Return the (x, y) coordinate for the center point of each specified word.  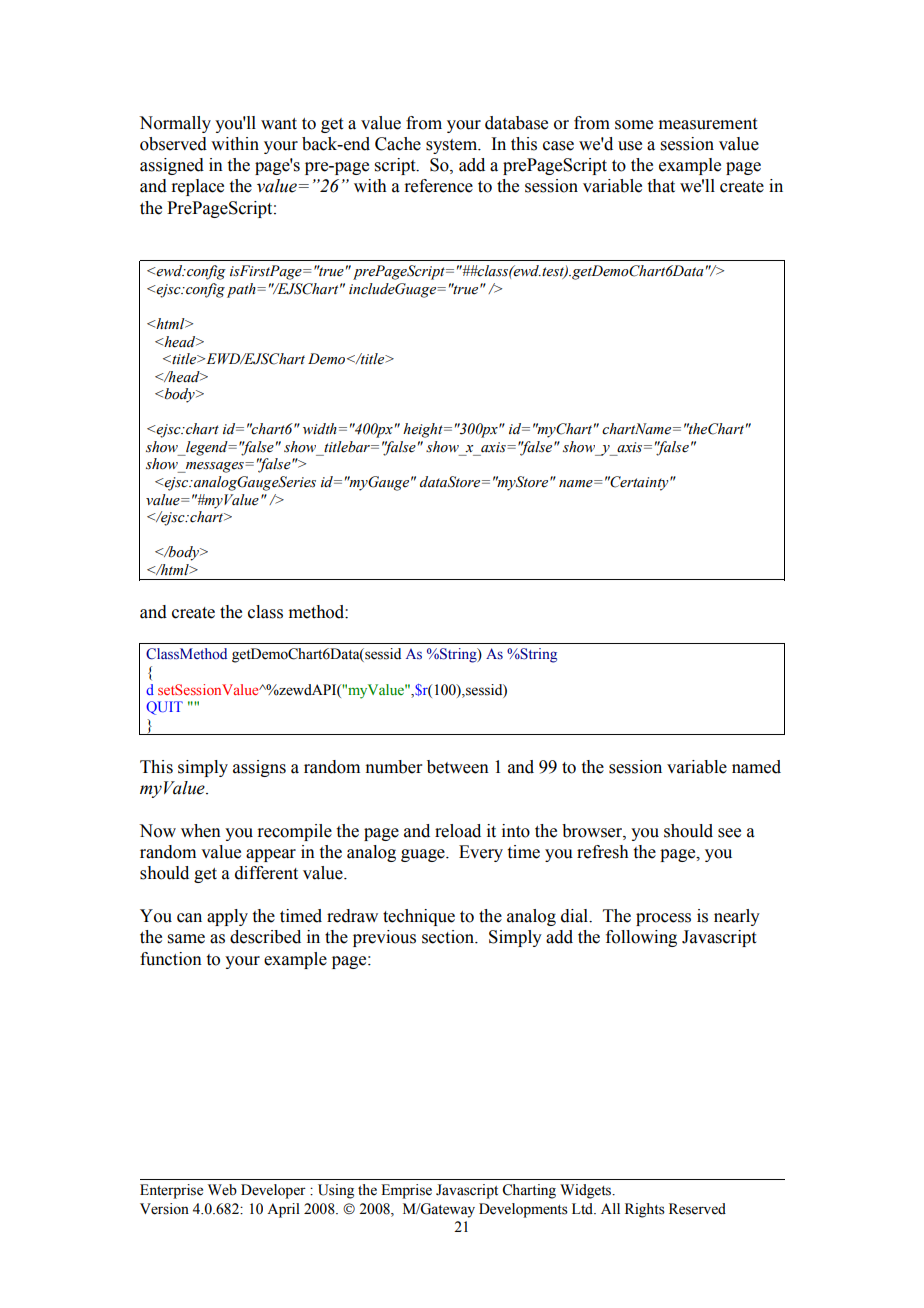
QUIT (164, 708)
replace (197, 187)
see (729, 833)
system (453, 146)
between (458, 767)
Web (222, 1190)
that (661, 186)
